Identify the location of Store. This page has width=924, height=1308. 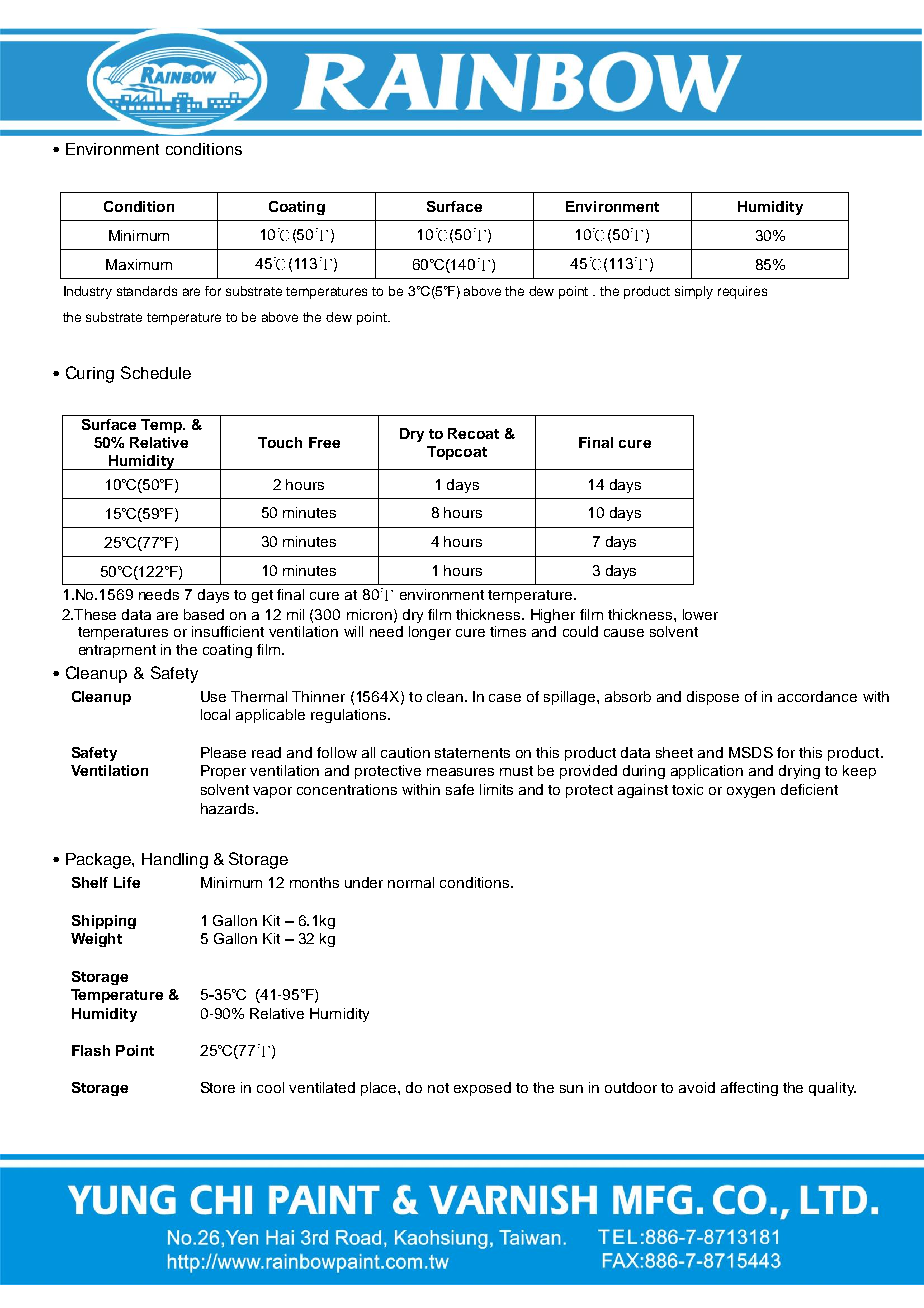
(218, 1087).
